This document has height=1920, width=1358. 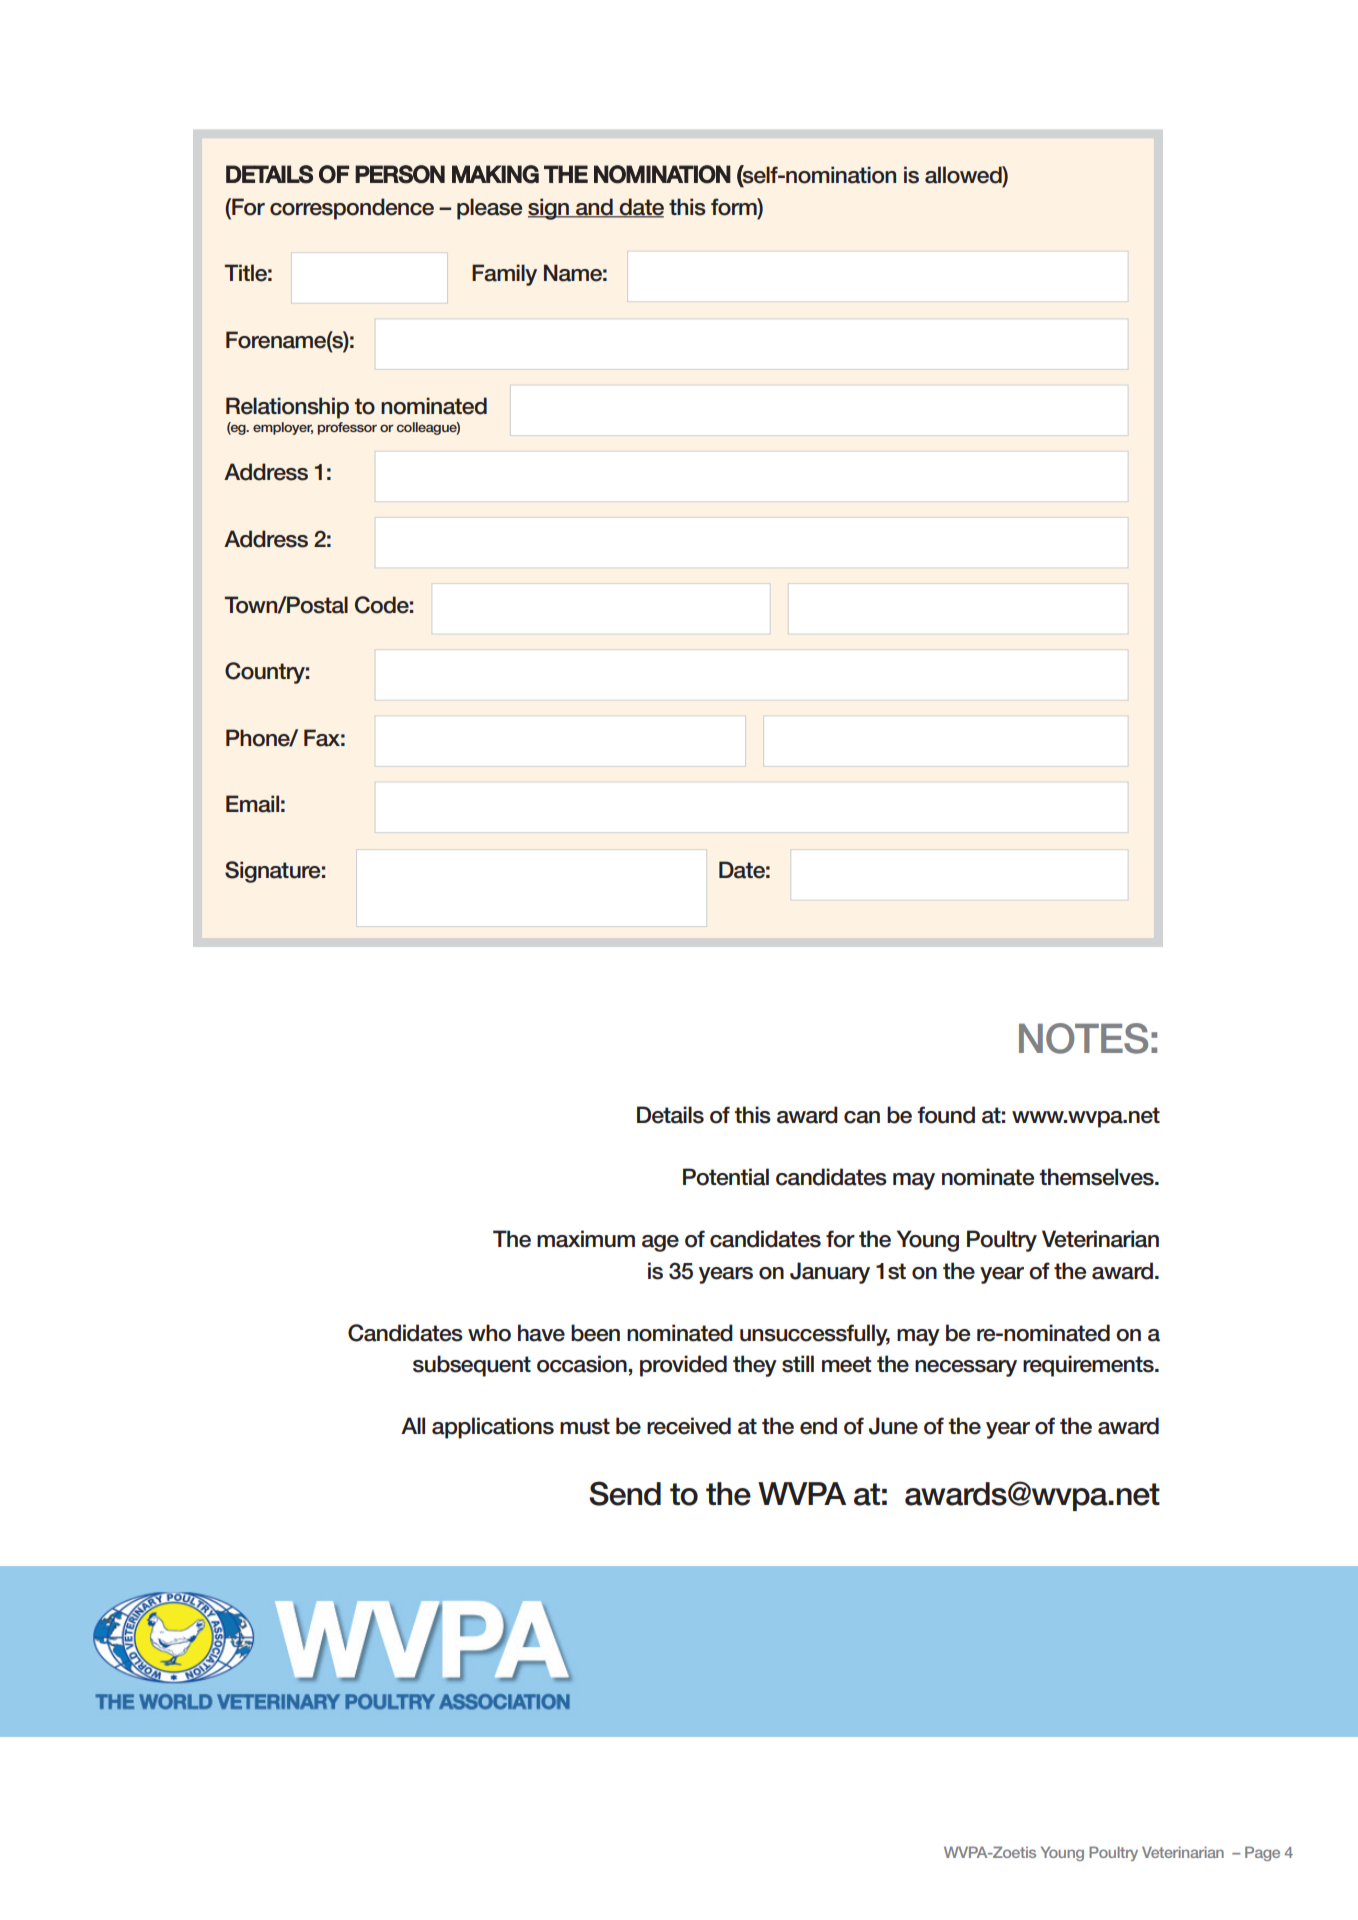 What do you see at coordinates (347, 428) in the document?
I see `professor` at bounding box center [347, 428].
